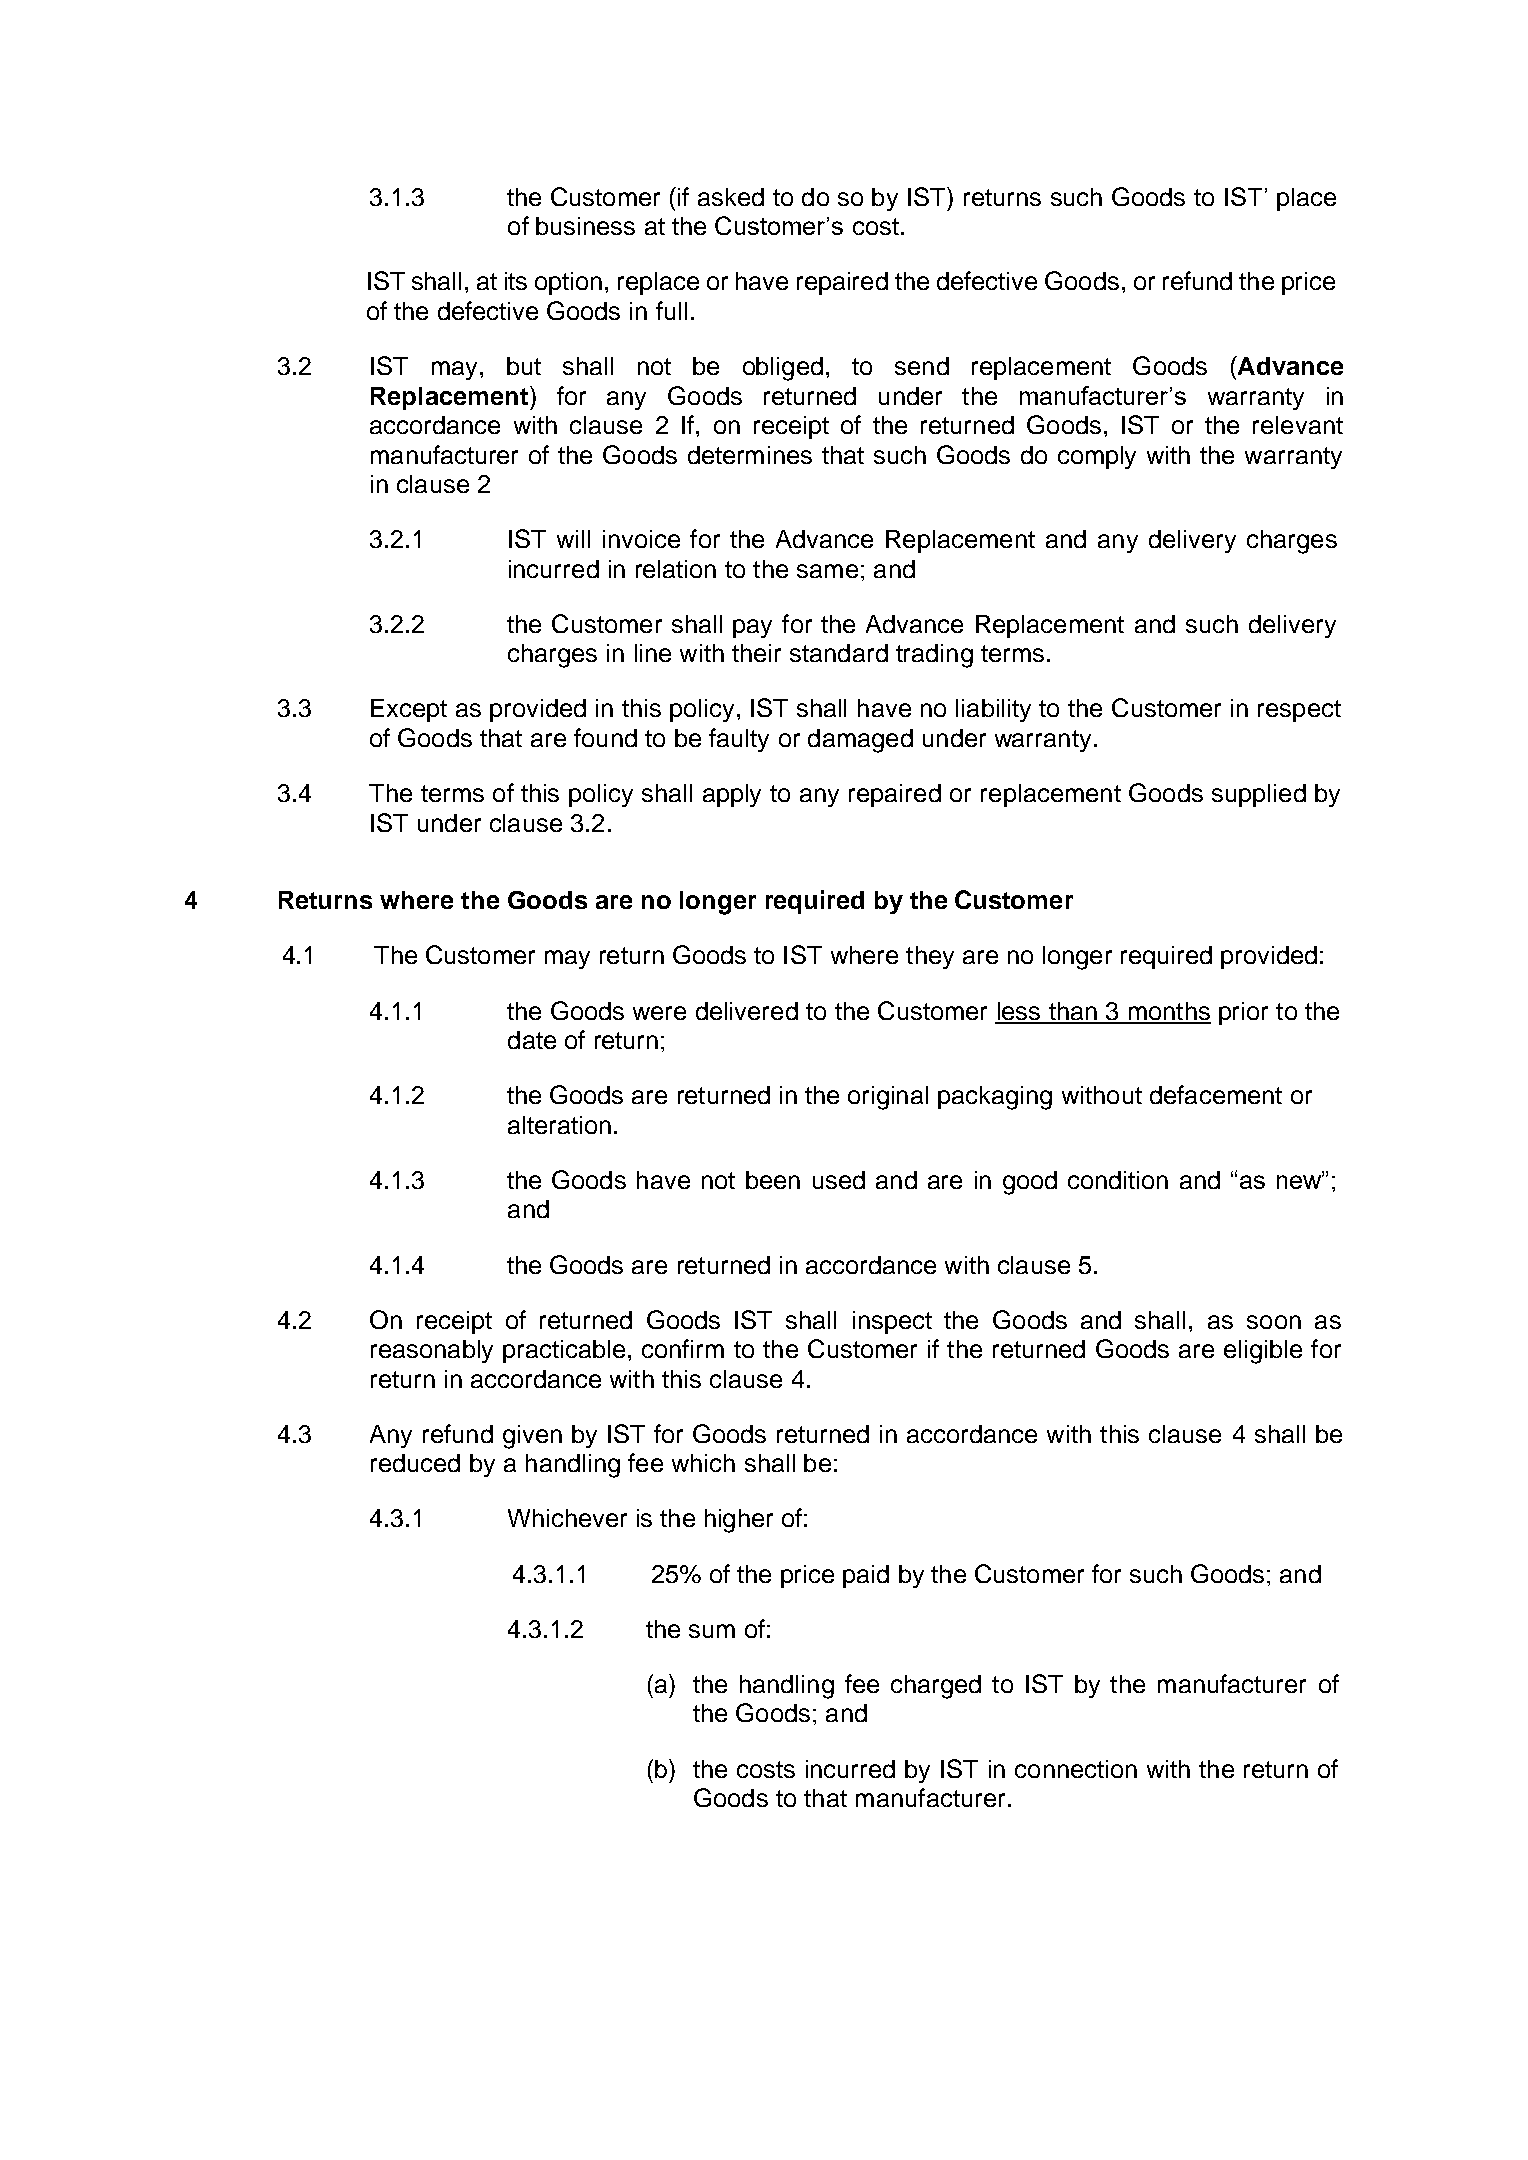 Image resolution: width=1528 pixels, height=2160 pixels. What do you see at coordinates (1076, 1769) in the document?
I see `connection` at bounding box center [1076, 1769].
